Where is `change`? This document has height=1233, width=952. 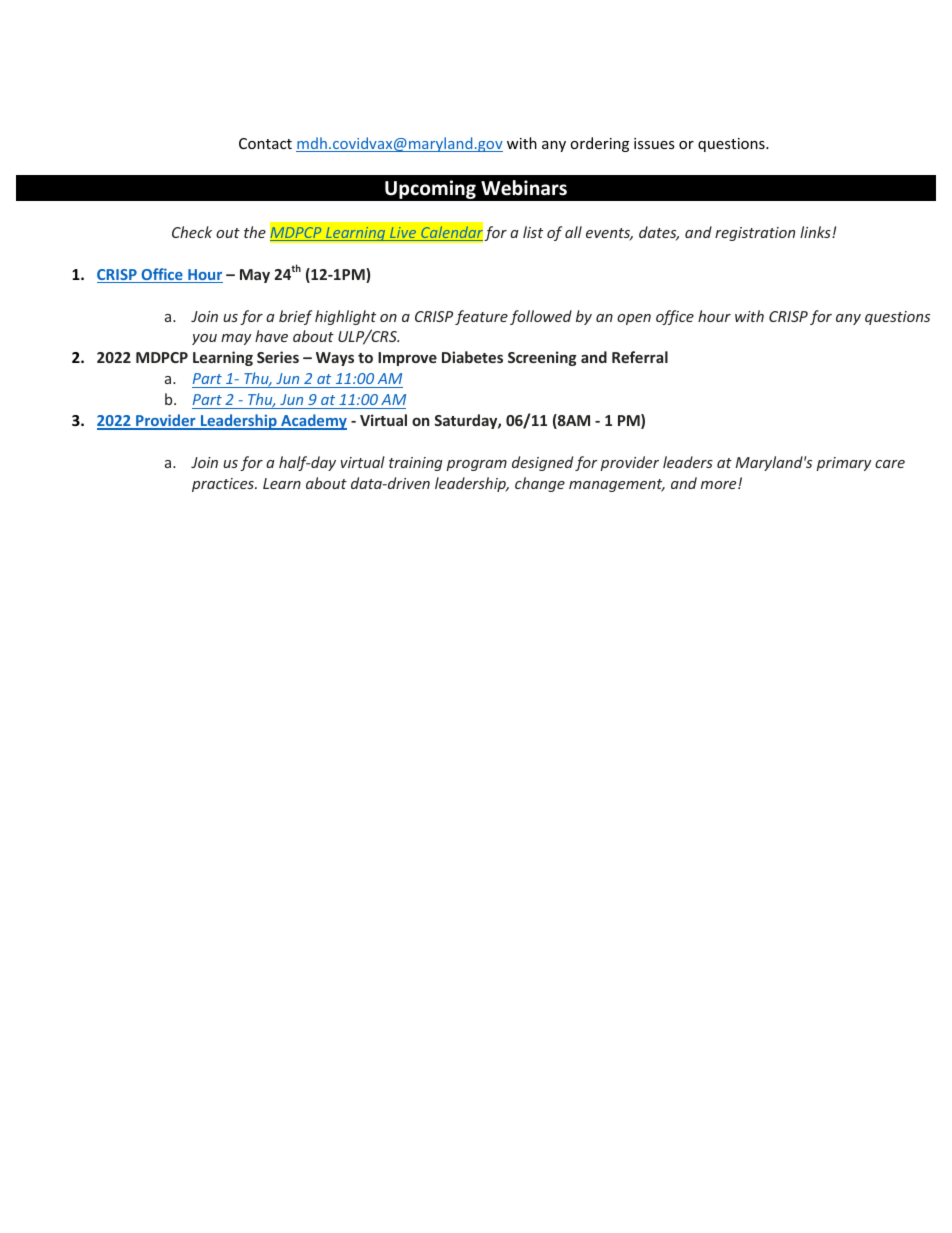
change is located at coordinates (540, 484).
